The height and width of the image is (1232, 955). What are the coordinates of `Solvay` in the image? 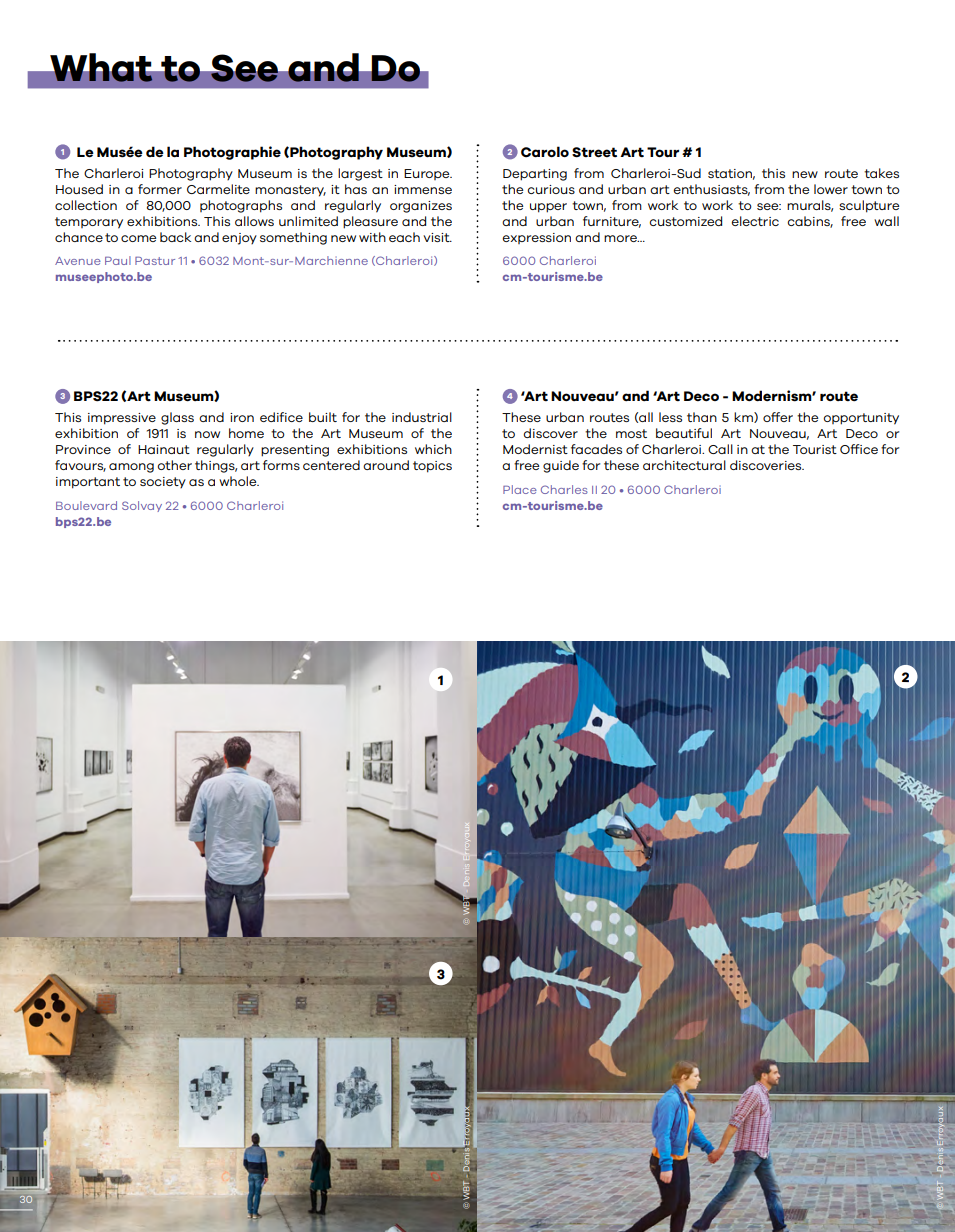 It's located at (142, 506).
